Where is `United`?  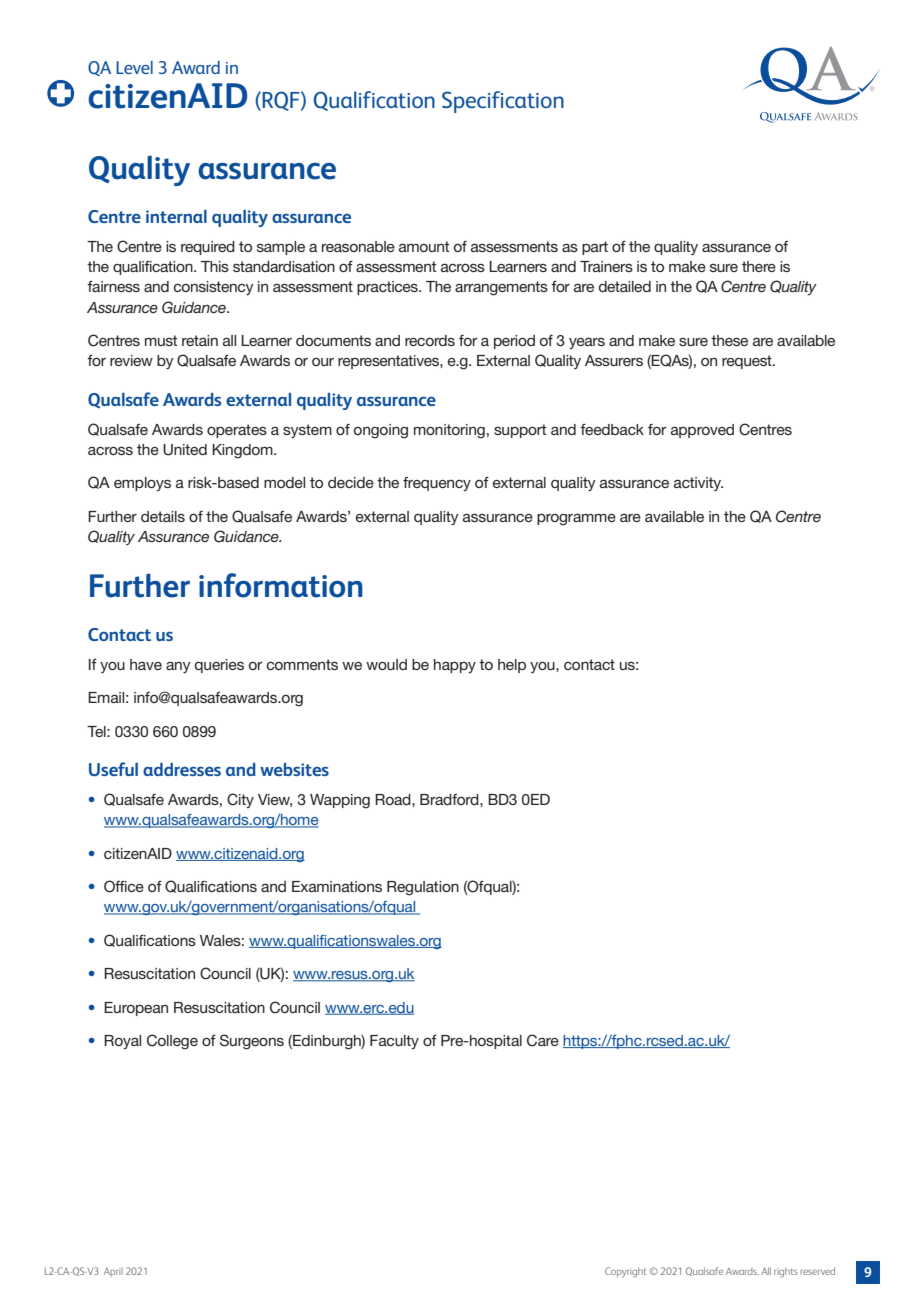 United is located at coordinates (185, 450).
